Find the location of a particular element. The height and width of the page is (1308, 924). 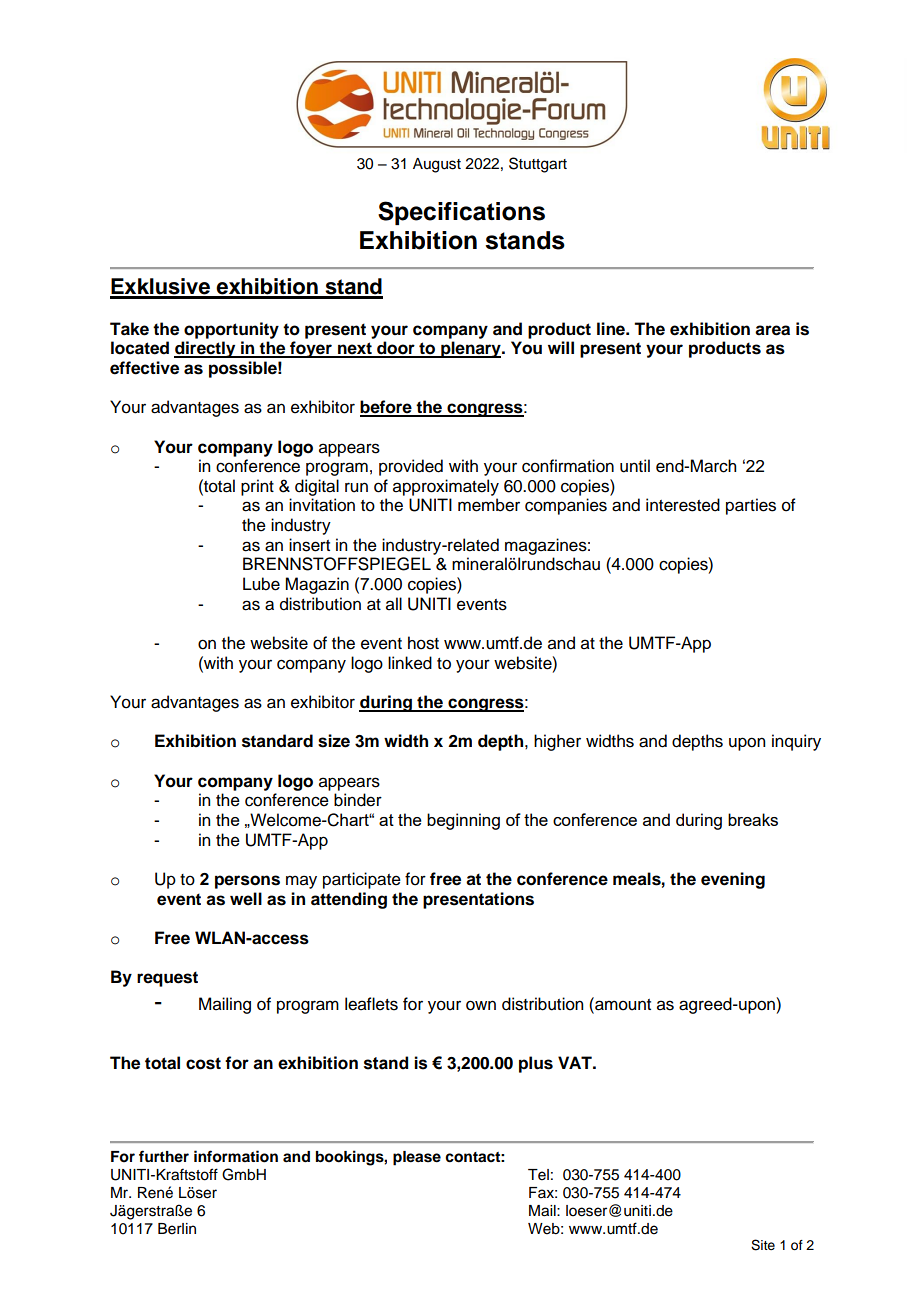

member is located at coordinates (489, 505).
